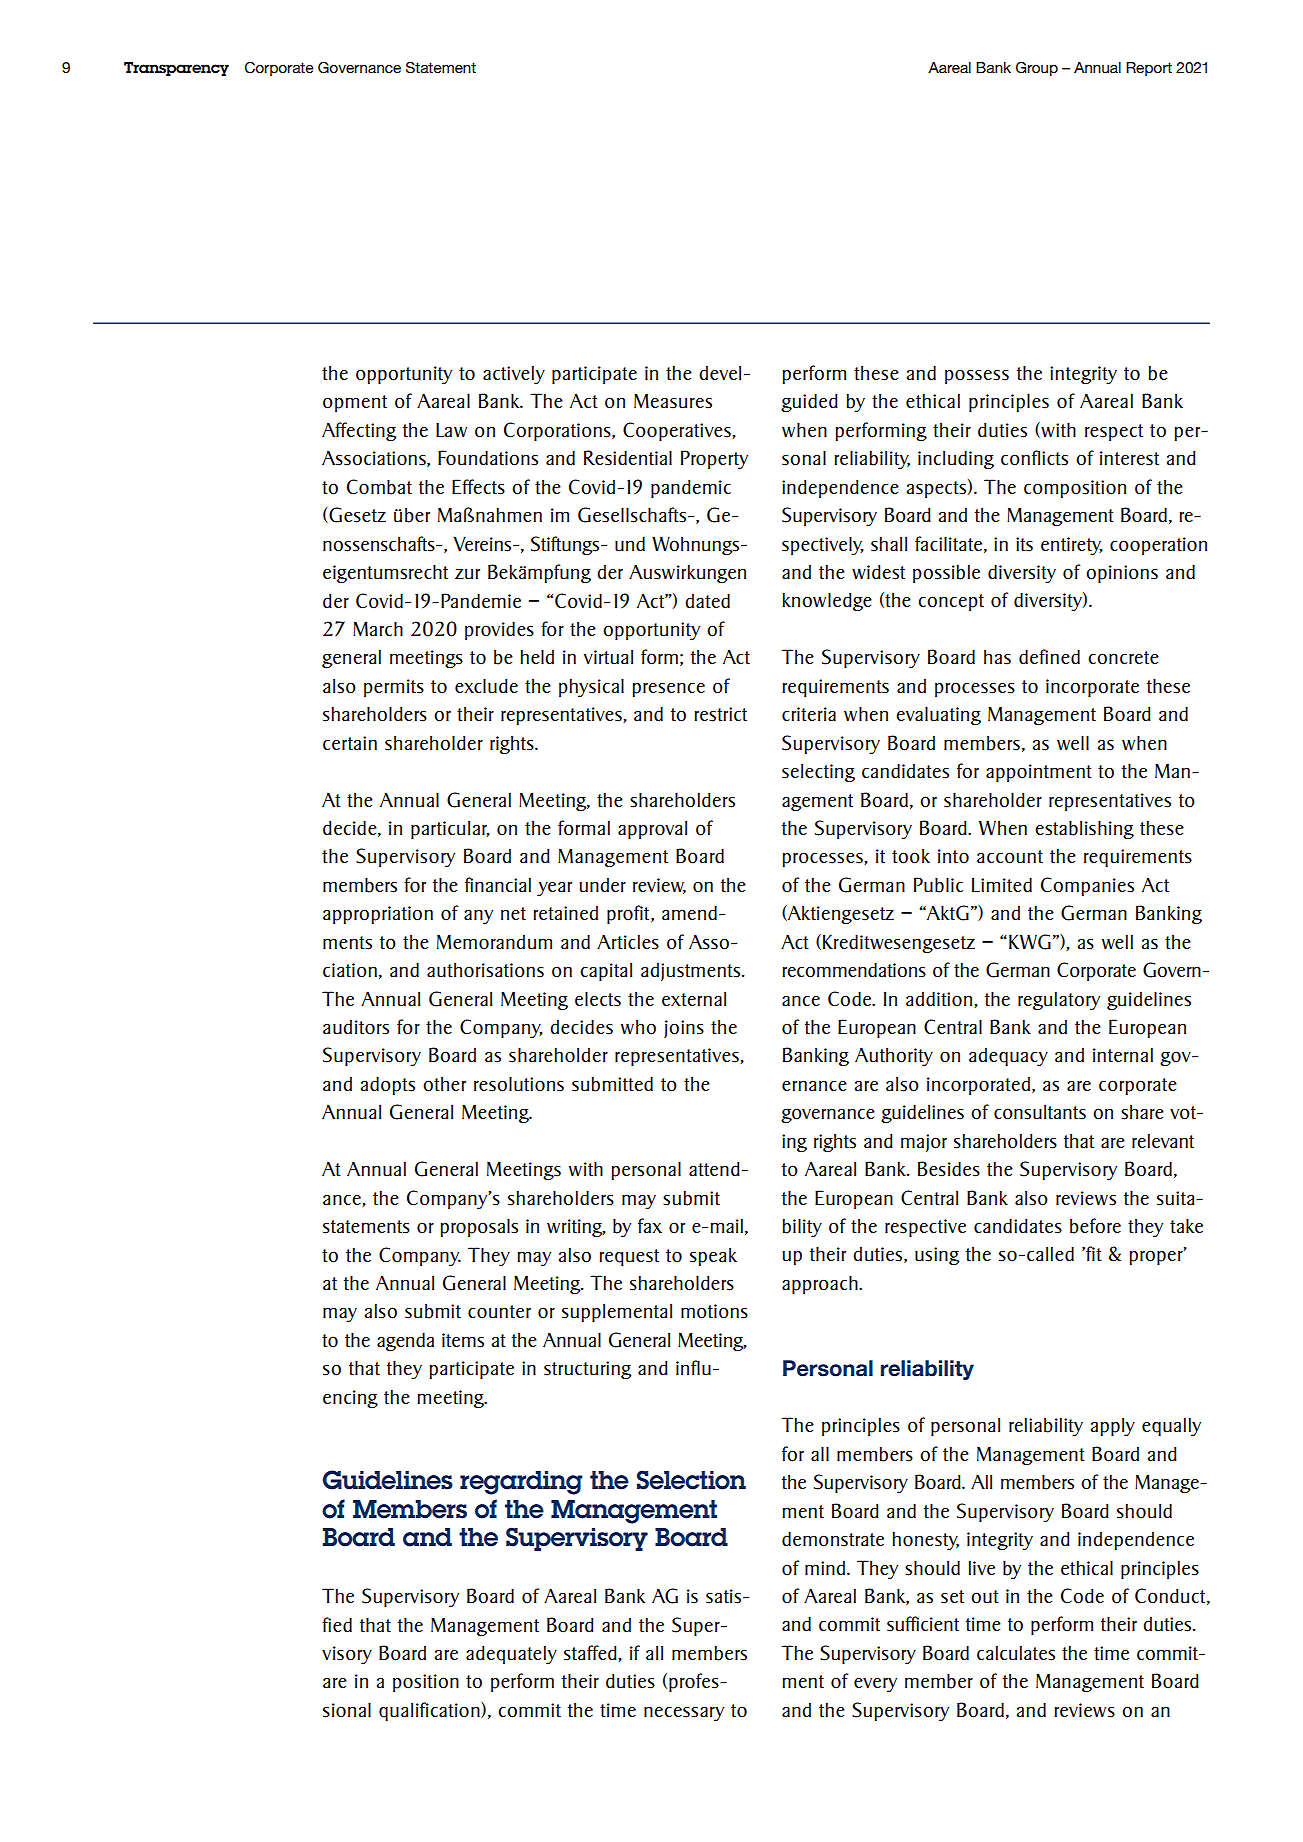 Image resolution: width=1303 pixels, height=1842 pixels. What do you see at coordinates (1040, 1112) in the screenshot?
I see `consultants` at bounding box center [1040, 1112].
